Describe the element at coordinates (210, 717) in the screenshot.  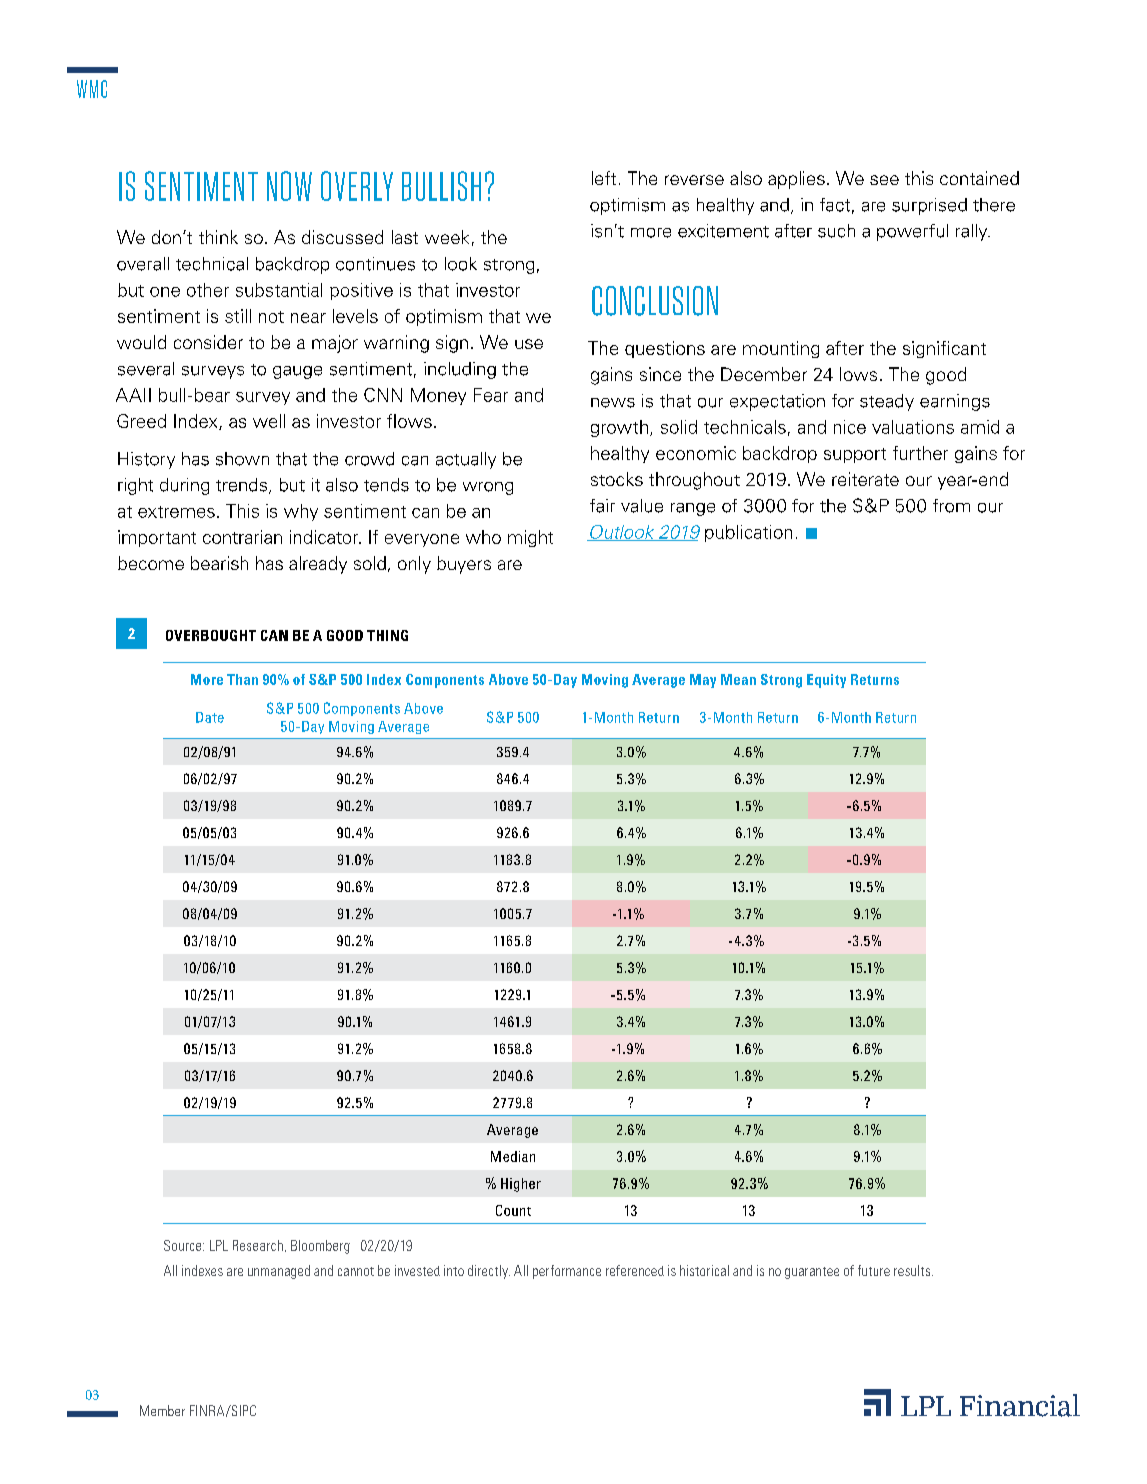
I see `Date` at that location.
